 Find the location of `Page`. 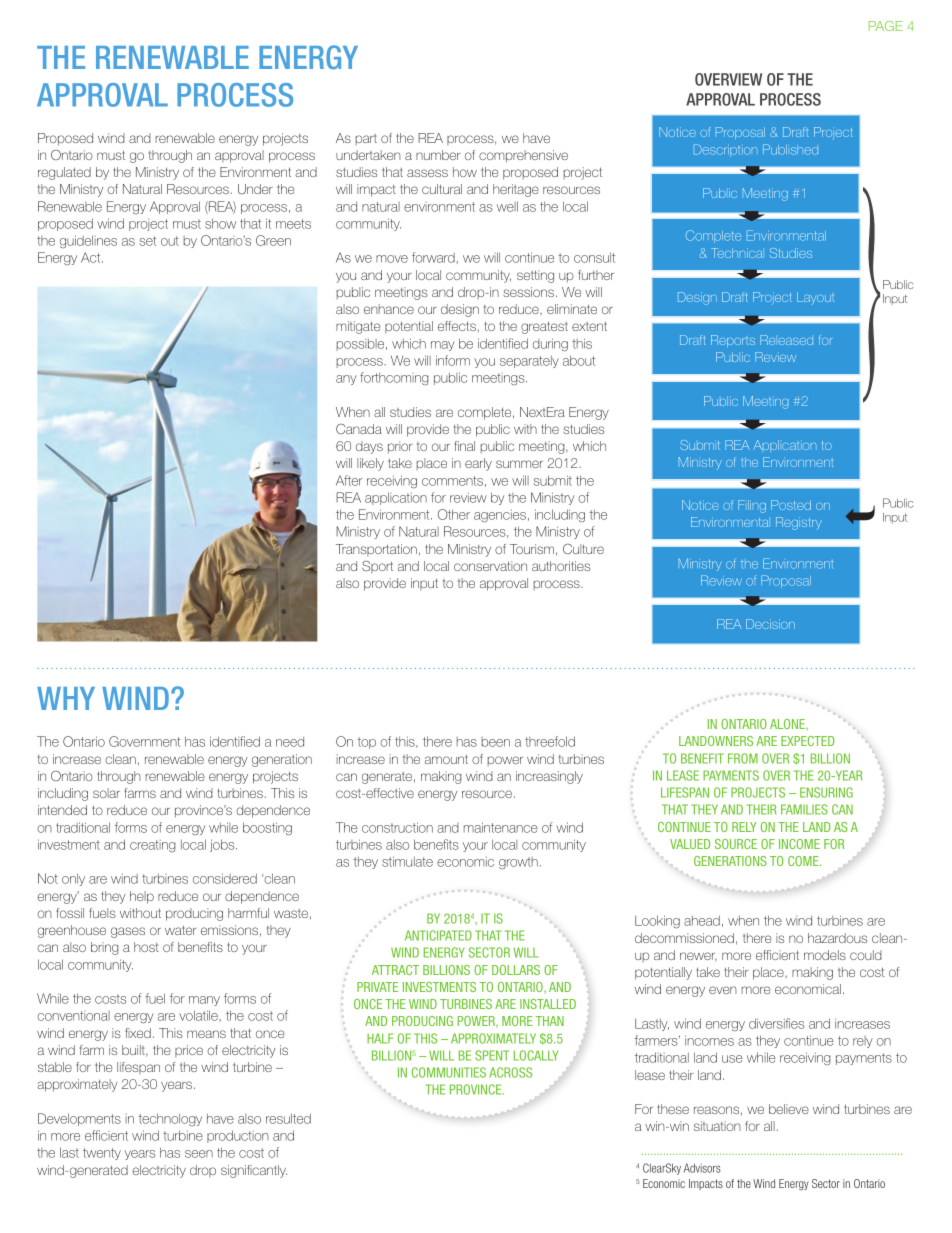

Page is located at coordinates (886, 26).
